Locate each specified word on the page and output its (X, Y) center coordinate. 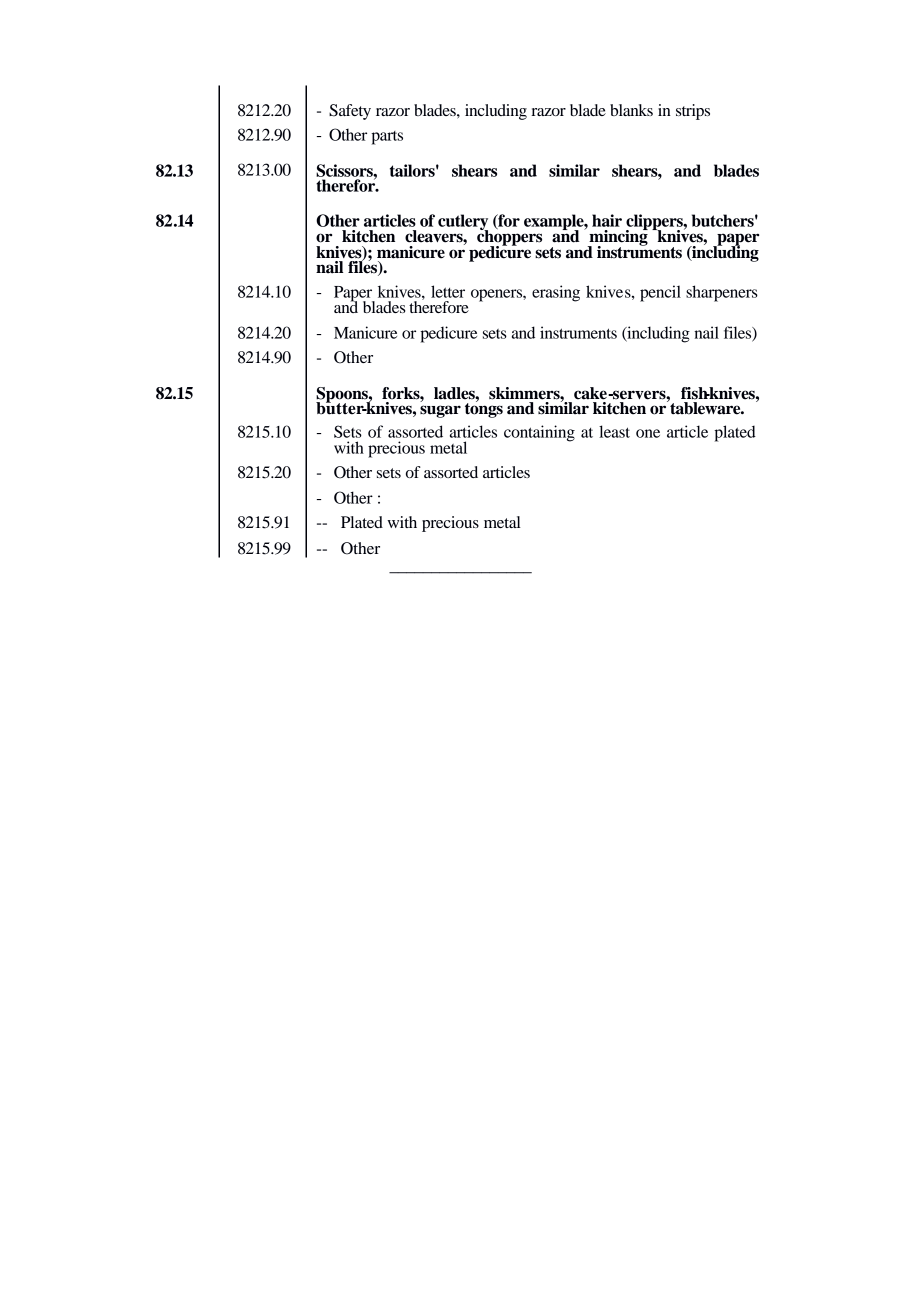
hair (607, 220)
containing (539, 433)
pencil (660, 293)
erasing (556, 293)
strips (693, 112)
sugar (440, 411)
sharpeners (722, 293)
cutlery (463, 223)
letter (448, 291)
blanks (631, 110)
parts (387, 138)
